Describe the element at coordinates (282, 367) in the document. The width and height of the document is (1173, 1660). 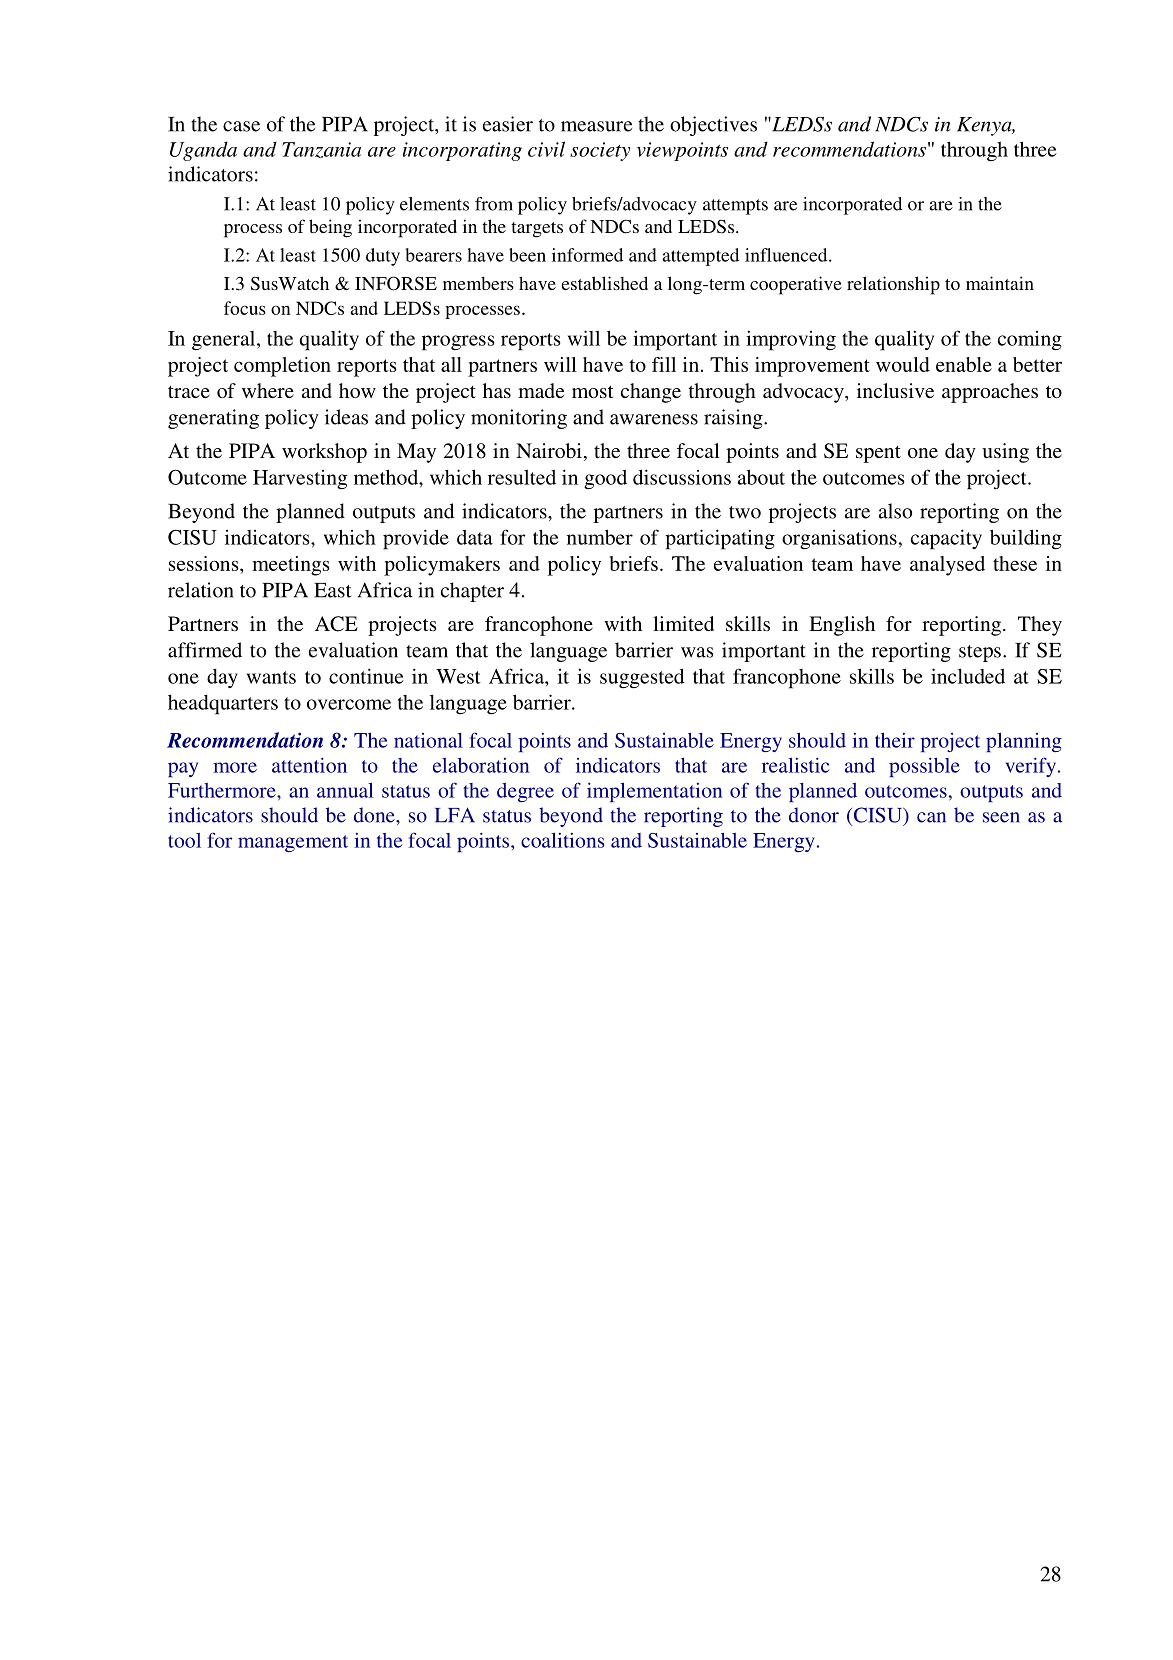
I see `completion` at that location.
